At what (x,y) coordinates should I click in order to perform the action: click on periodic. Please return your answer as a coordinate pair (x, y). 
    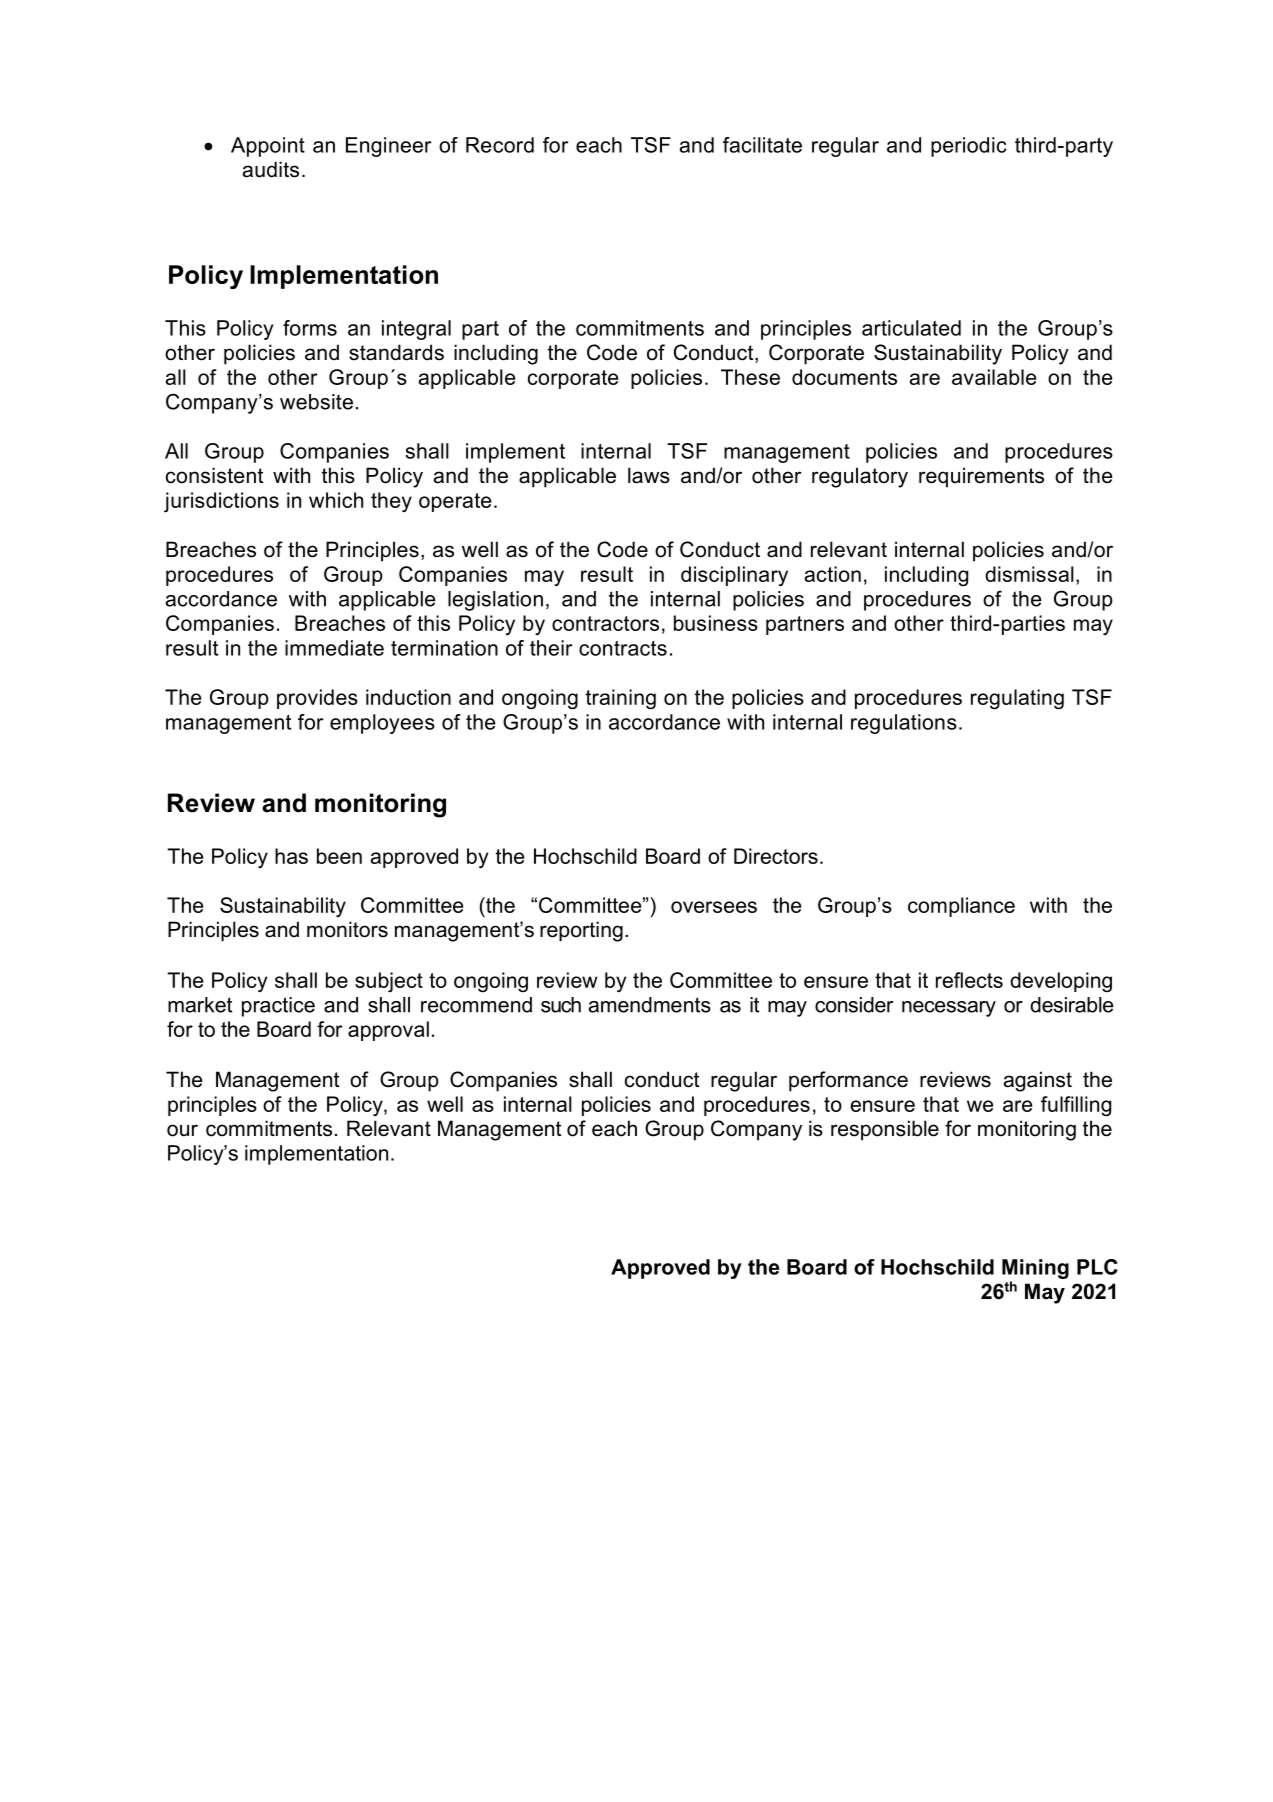
    Looking at the image, I should click on (969, 147).
